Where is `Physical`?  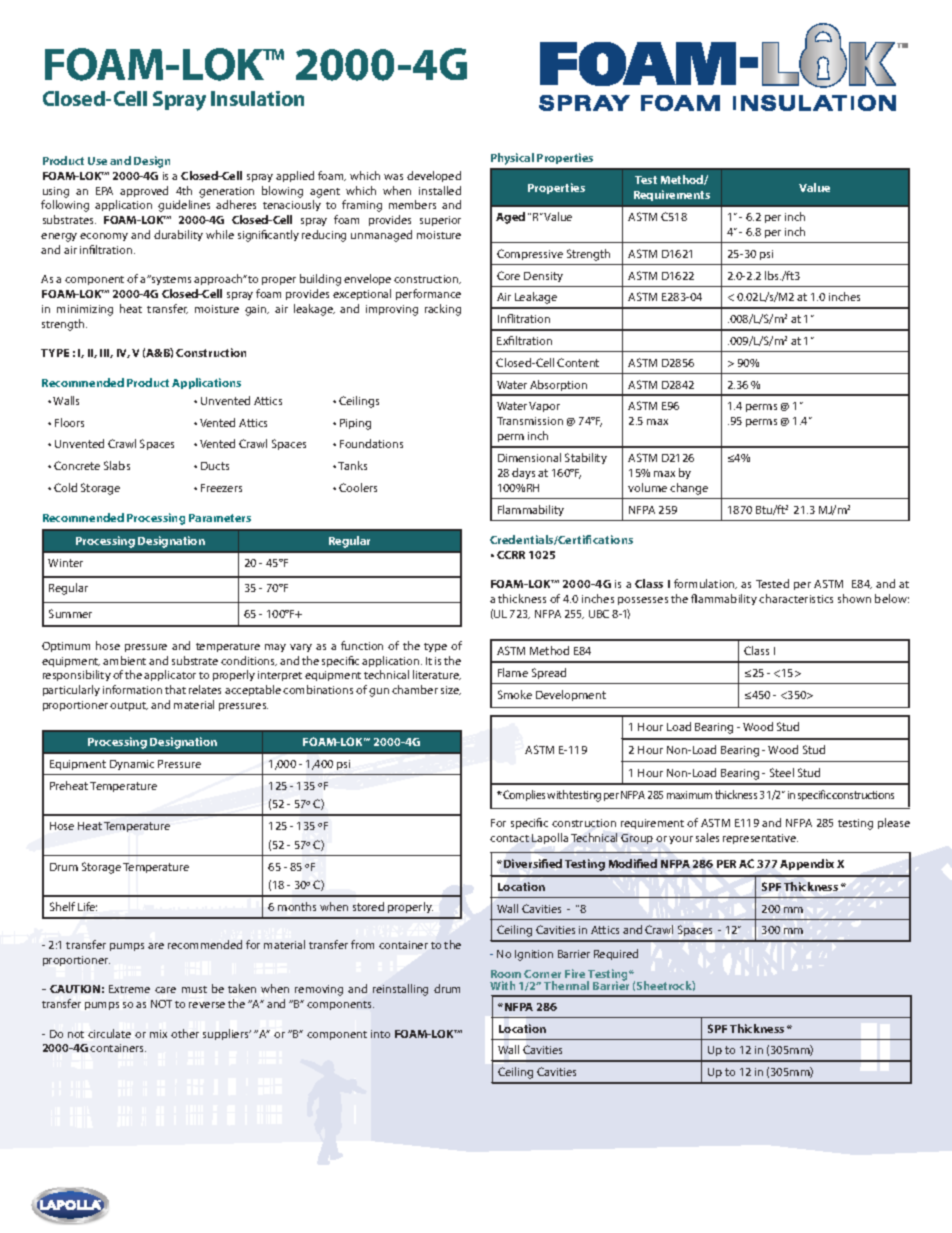 Physical is located at coordinates (512, 159).
